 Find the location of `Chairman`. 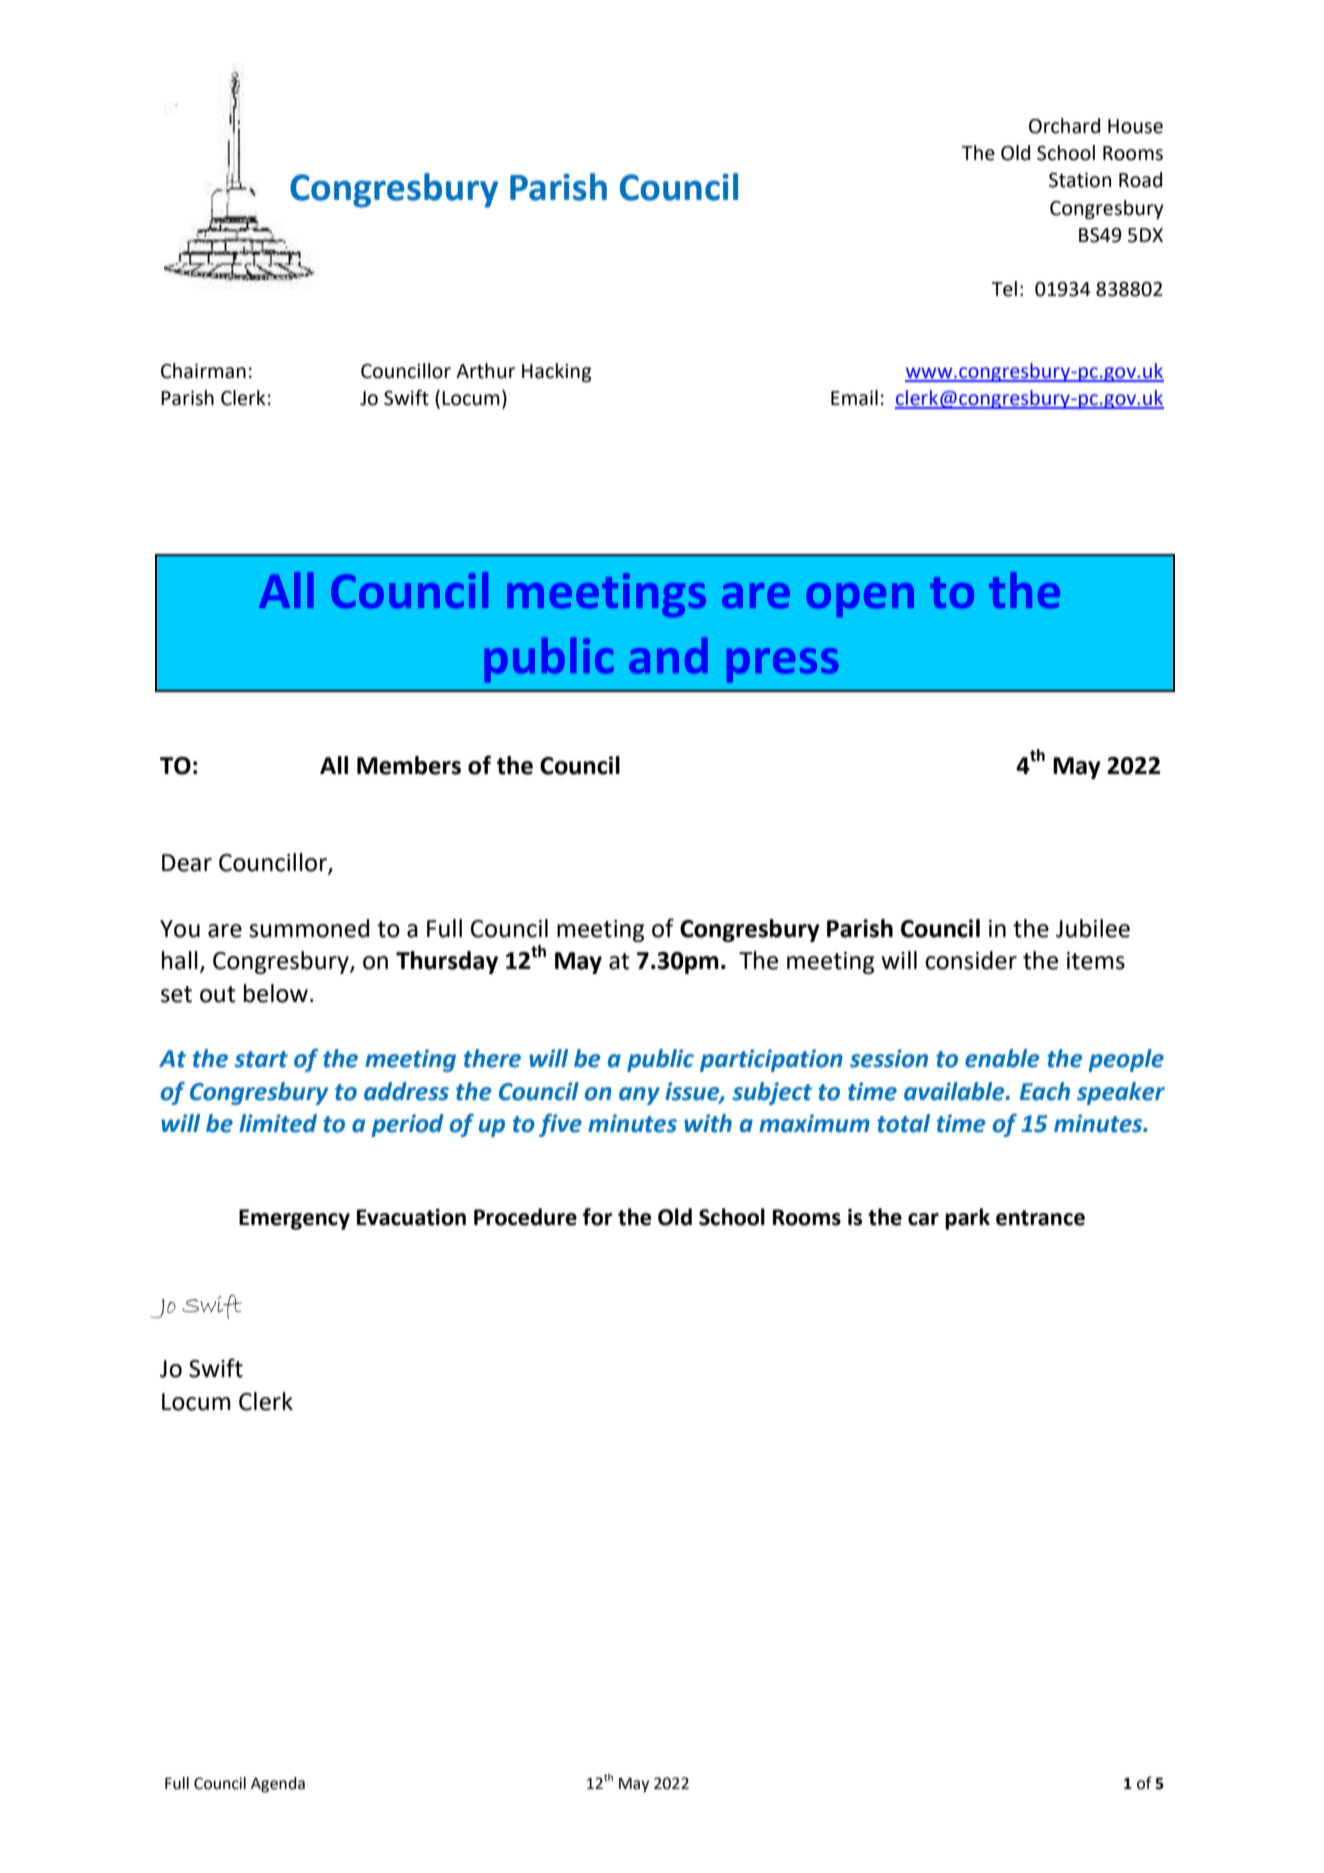

Chairman is located at coordinates (203, 371).
